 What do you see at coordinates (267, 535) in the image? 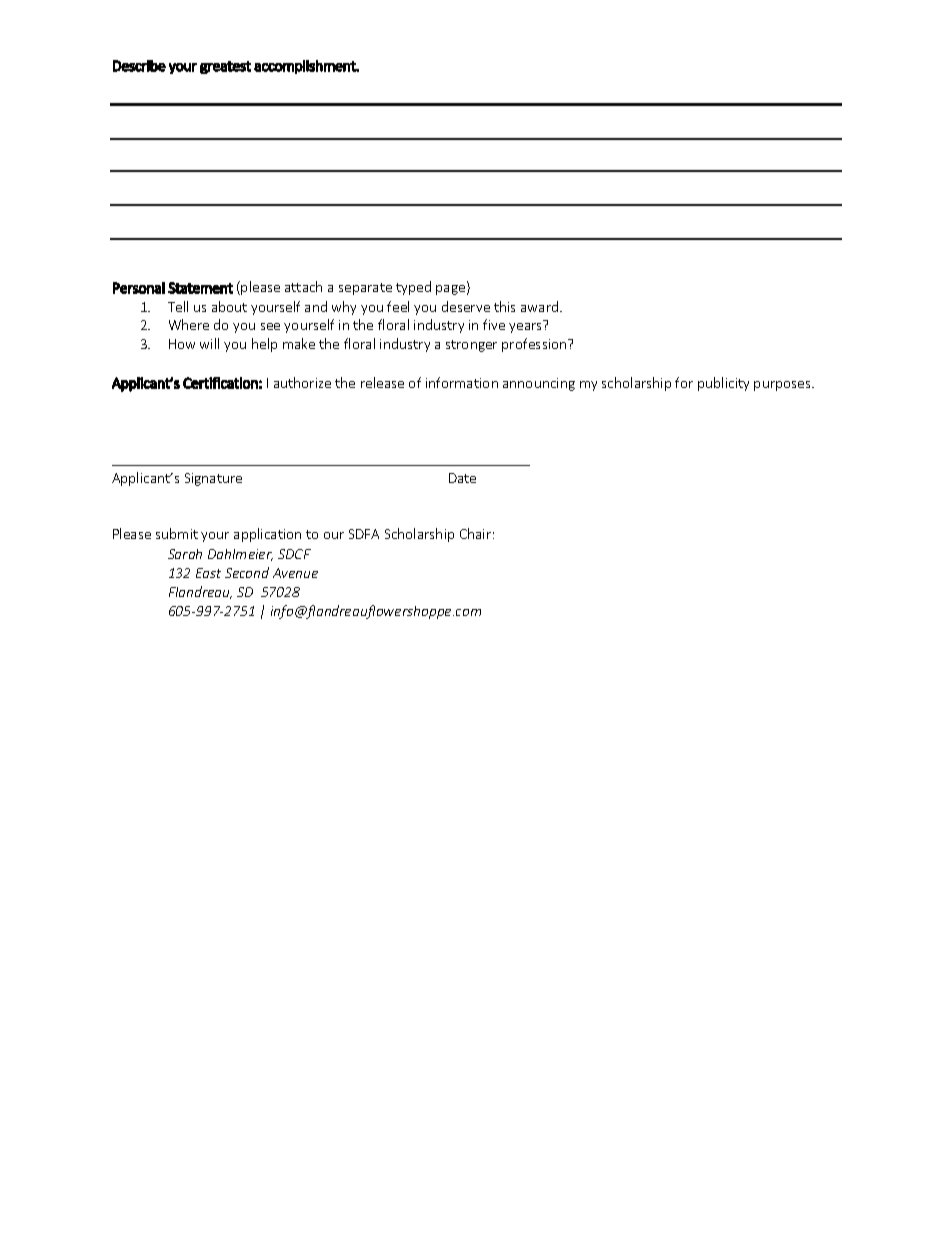
I see `application` at bounding box center [267, 535].
